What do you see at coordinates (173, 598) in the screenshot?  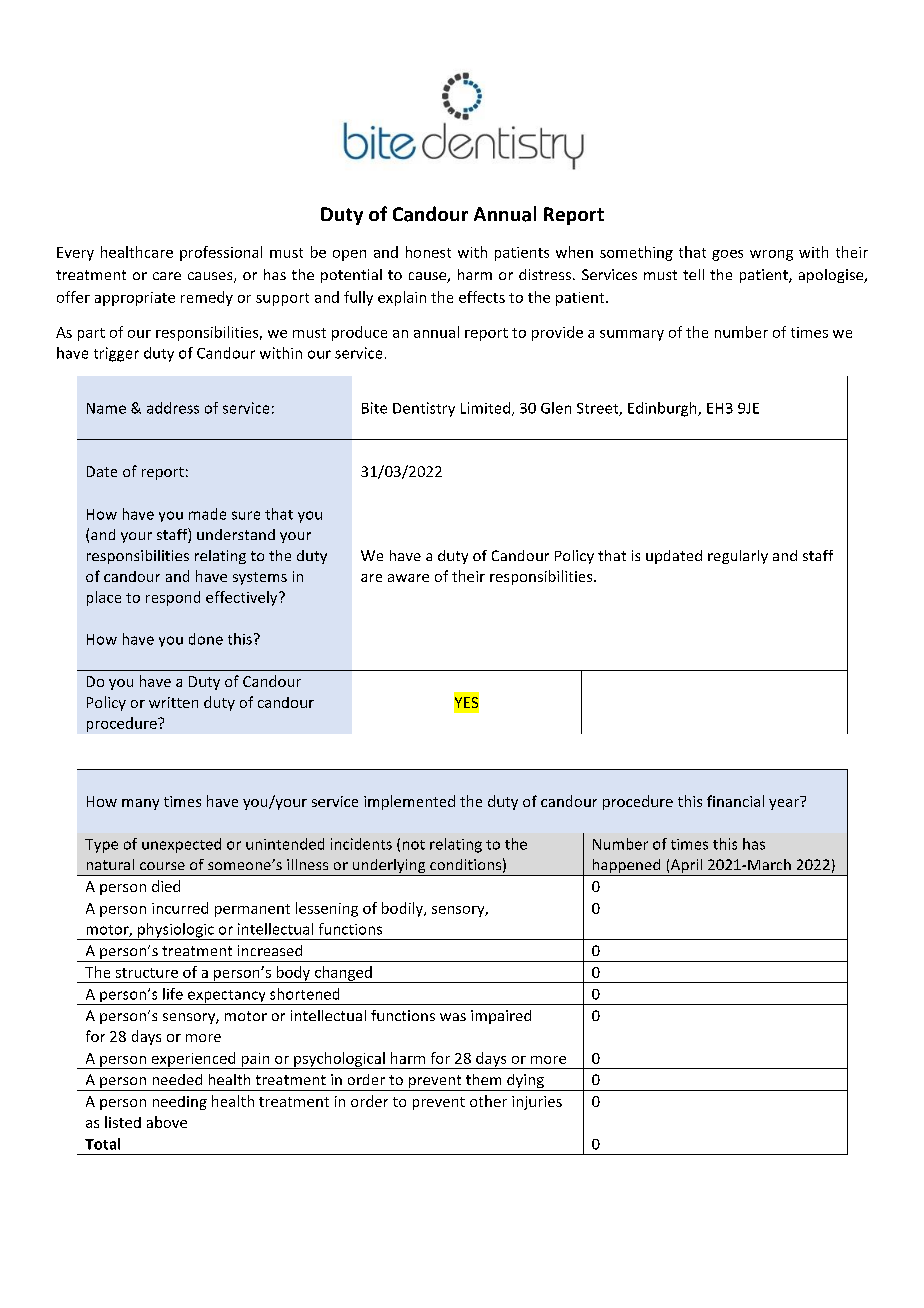 I see `respond` at bounding box center [173, 598].
